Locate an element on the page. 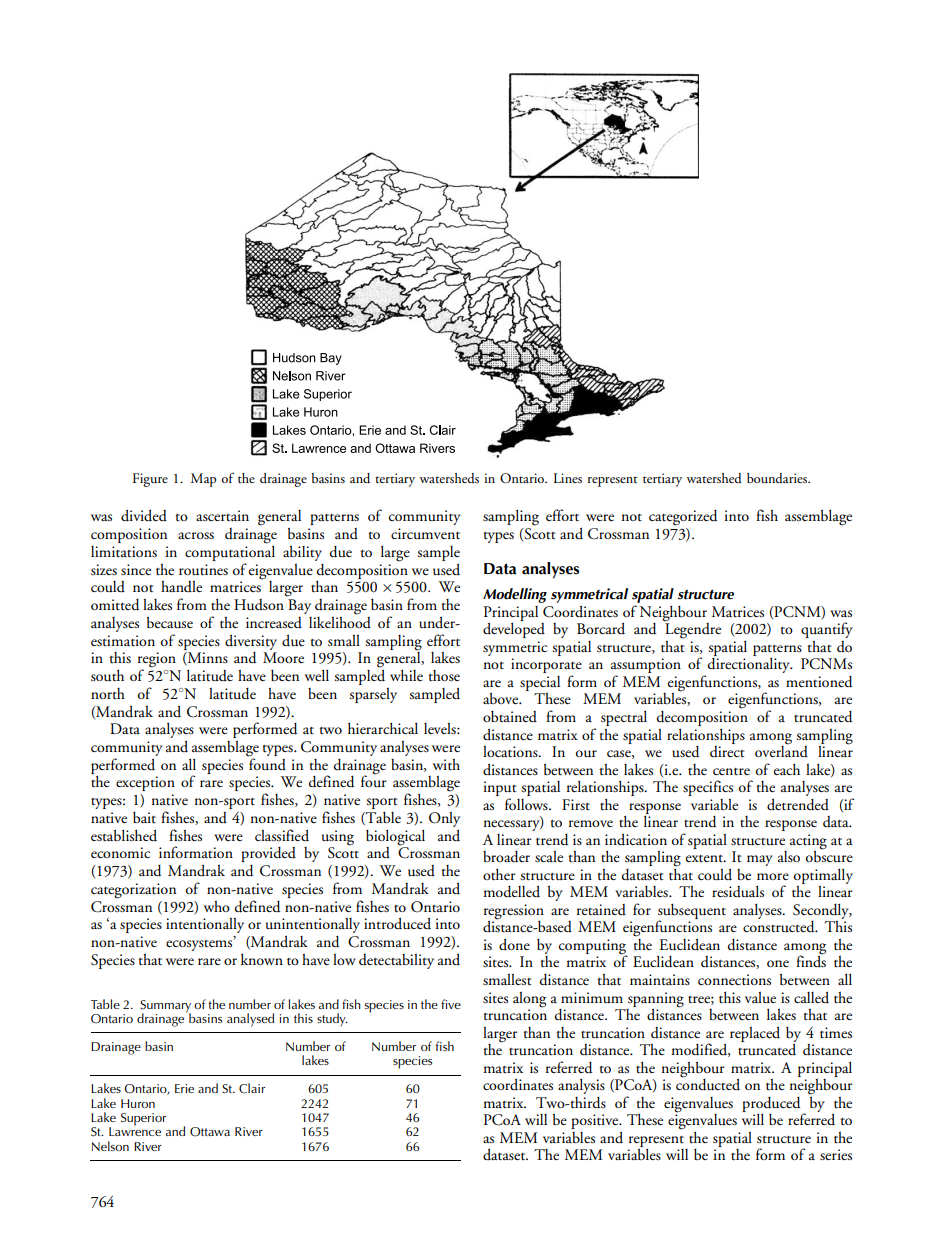 The image size is (952, 1251). circumvent is located at coordinates (425, 533).
